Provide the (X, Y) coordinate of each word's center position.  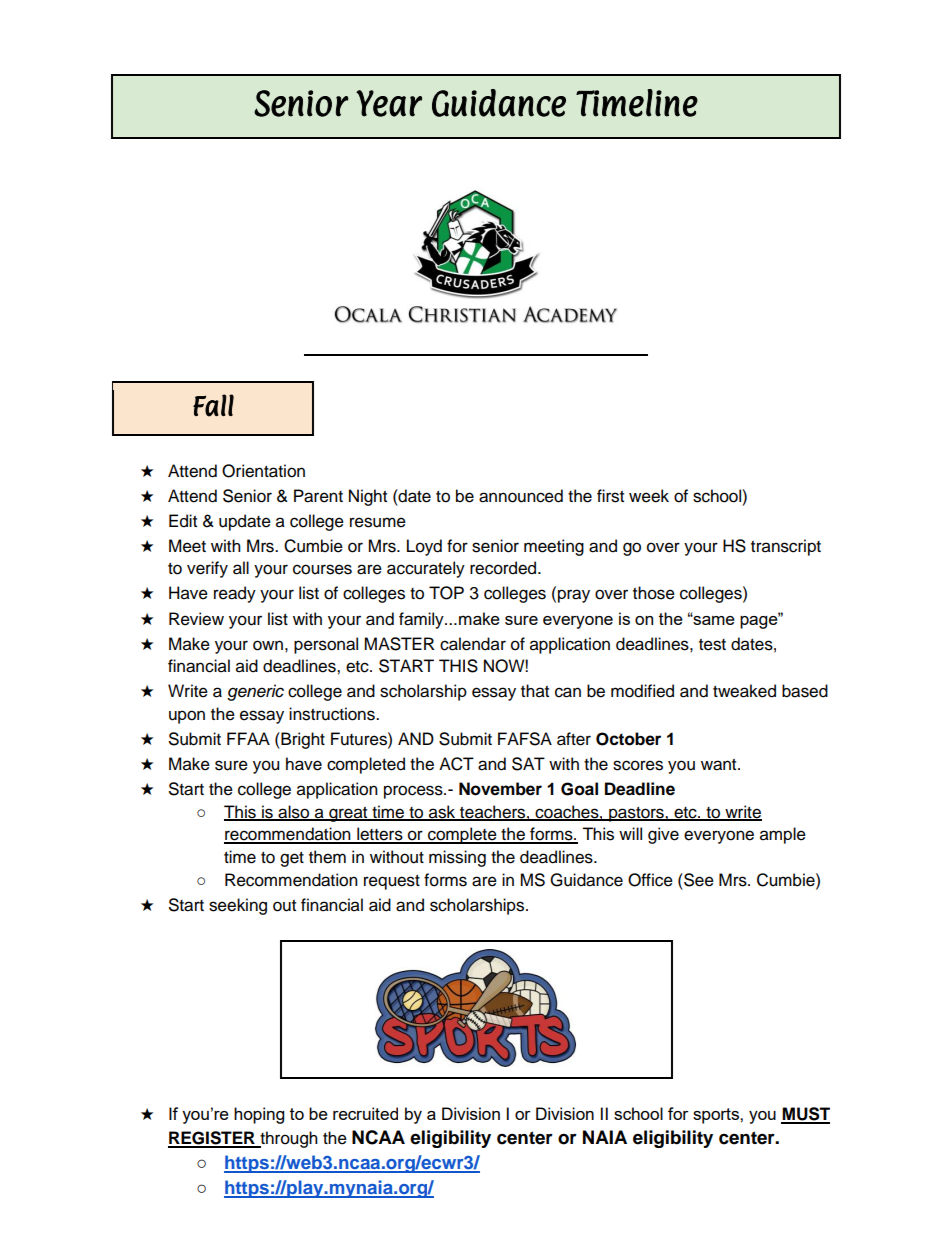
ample (783, 835)
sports (717, 1116)
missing (457, 858)
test (712, 645)
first (610, 496)
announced (521, 496)
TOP (446, 593)
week (649, 496)
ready (235, 594)
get (292, 859)
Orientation (263, 471)
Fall (213, 405)
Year (389, 103)
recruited (365, 1113)
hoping (259, 1115)
